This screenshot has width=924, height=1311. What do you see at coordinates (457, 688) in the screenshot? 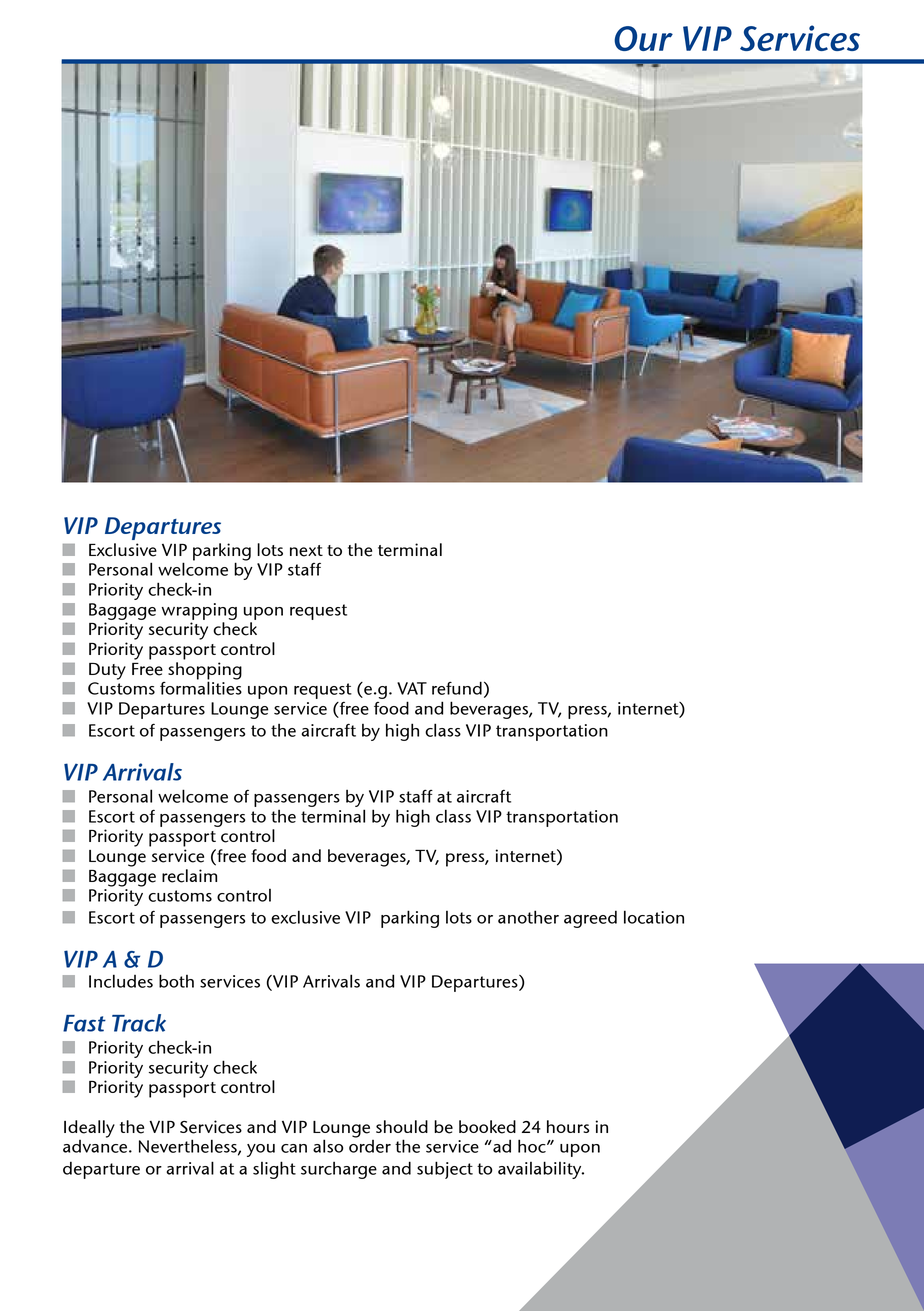
I see `refund` at bounding box center [457, 688].
